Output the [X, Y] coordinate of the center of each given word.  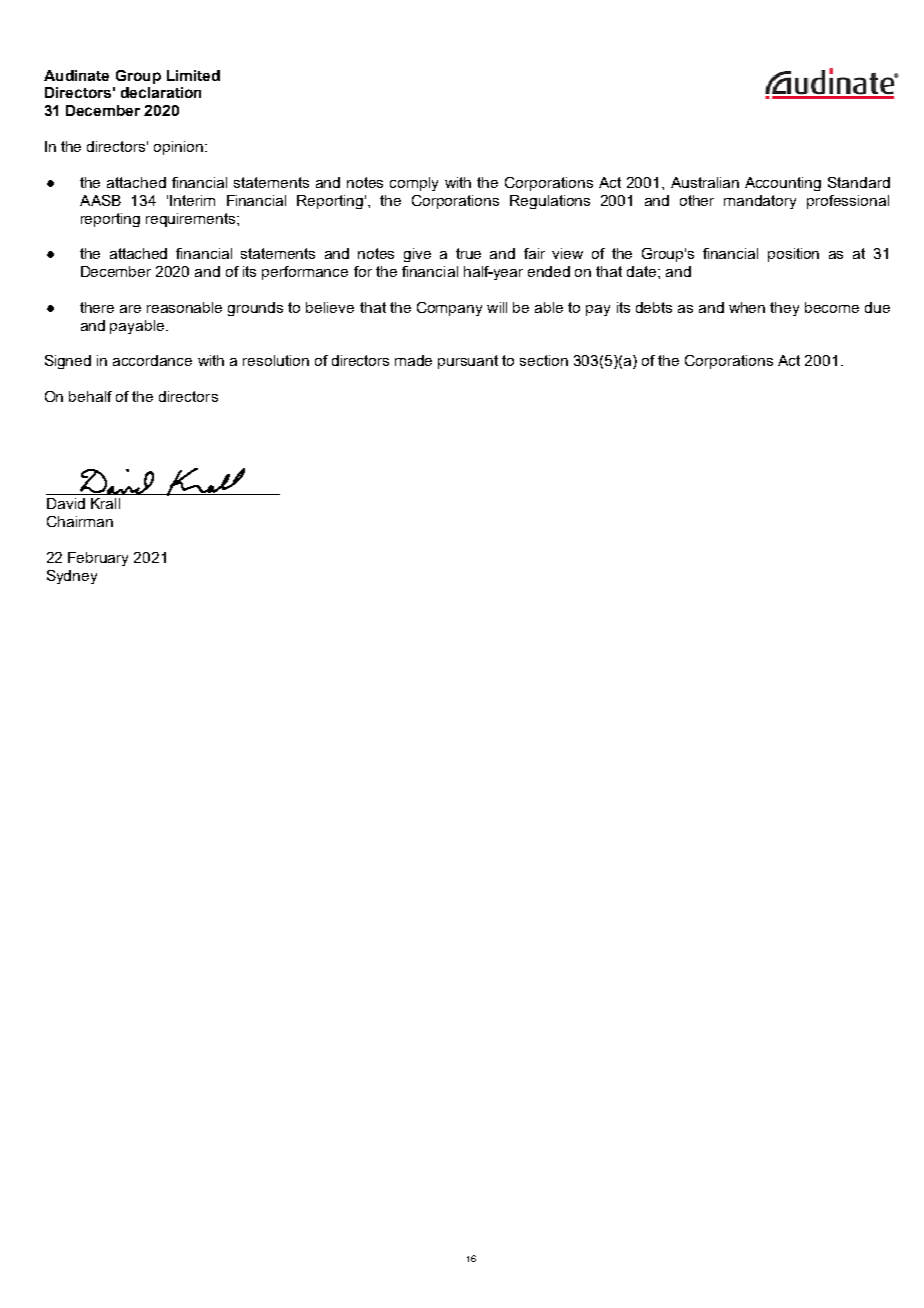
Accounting [783, 184]
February [98, 559]
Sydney [72, 577]
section [544, 360]
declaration [161, 92]
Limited [193, 75]
